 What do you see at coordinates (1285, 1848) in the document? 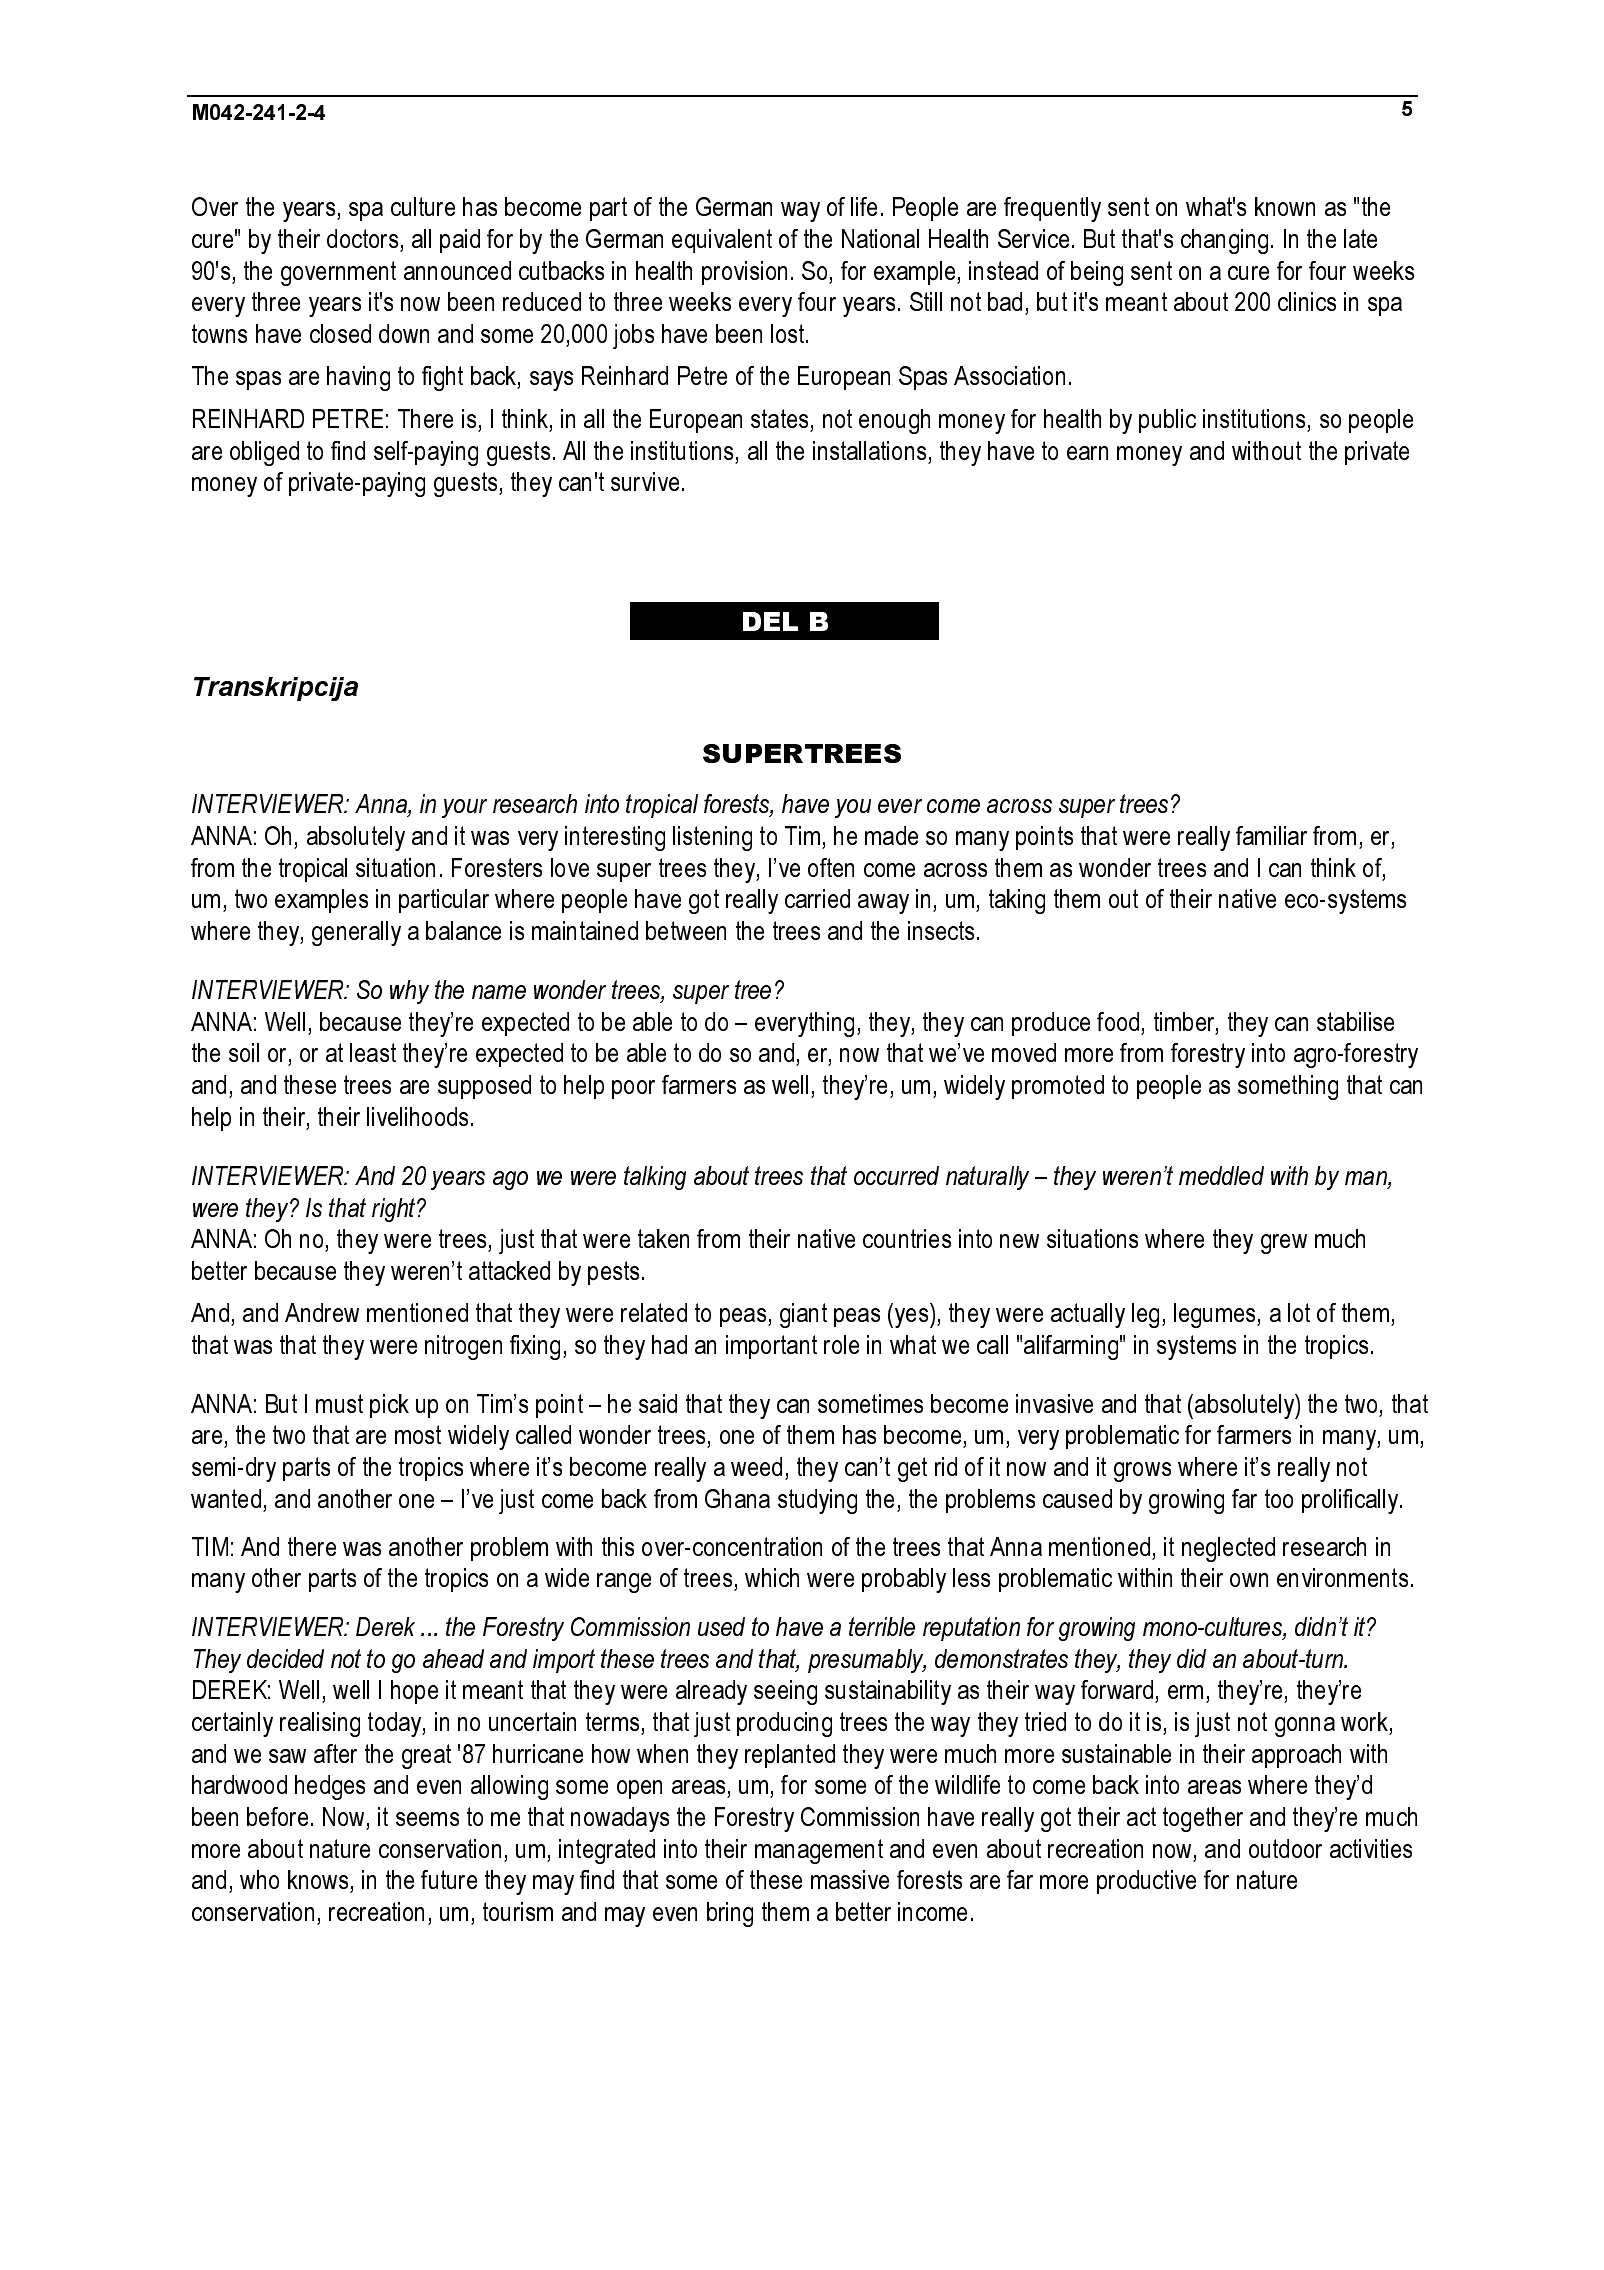
I see `outdoor` at bounding box center [1285, 1848].
